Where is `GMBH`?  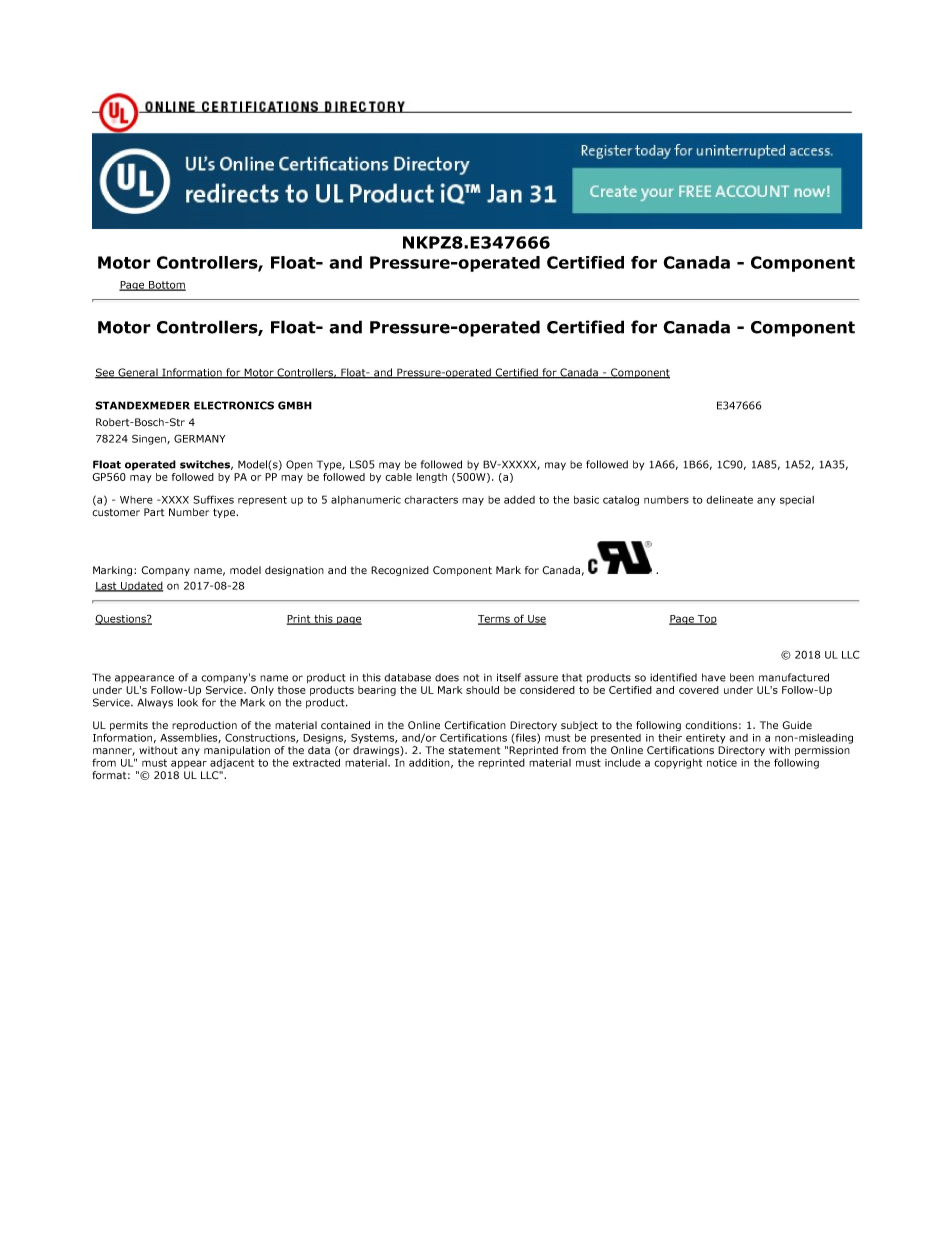 GMBH is located at coordinates (295, 405).
